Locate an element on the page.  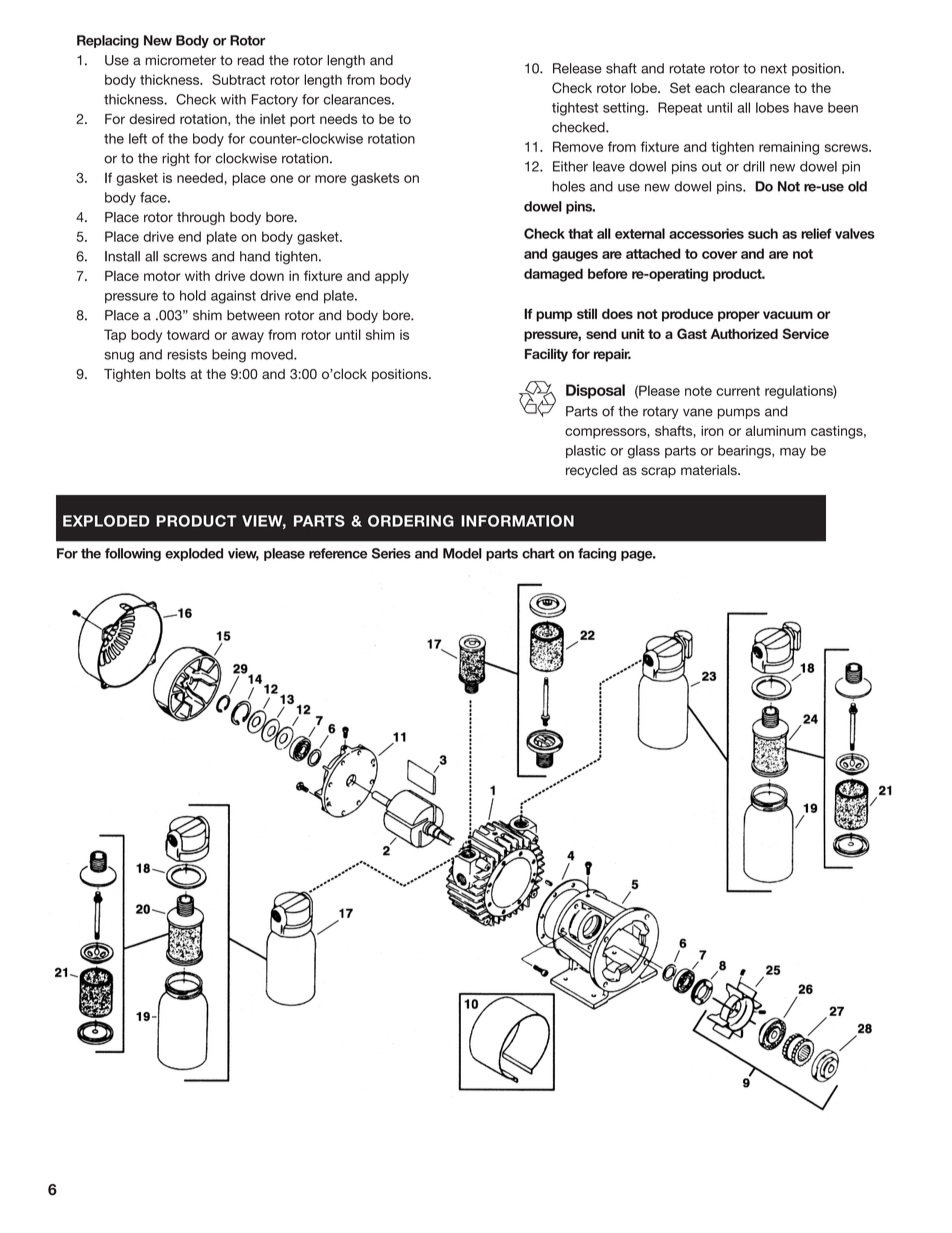
following is located at coordinates (133, 554).
